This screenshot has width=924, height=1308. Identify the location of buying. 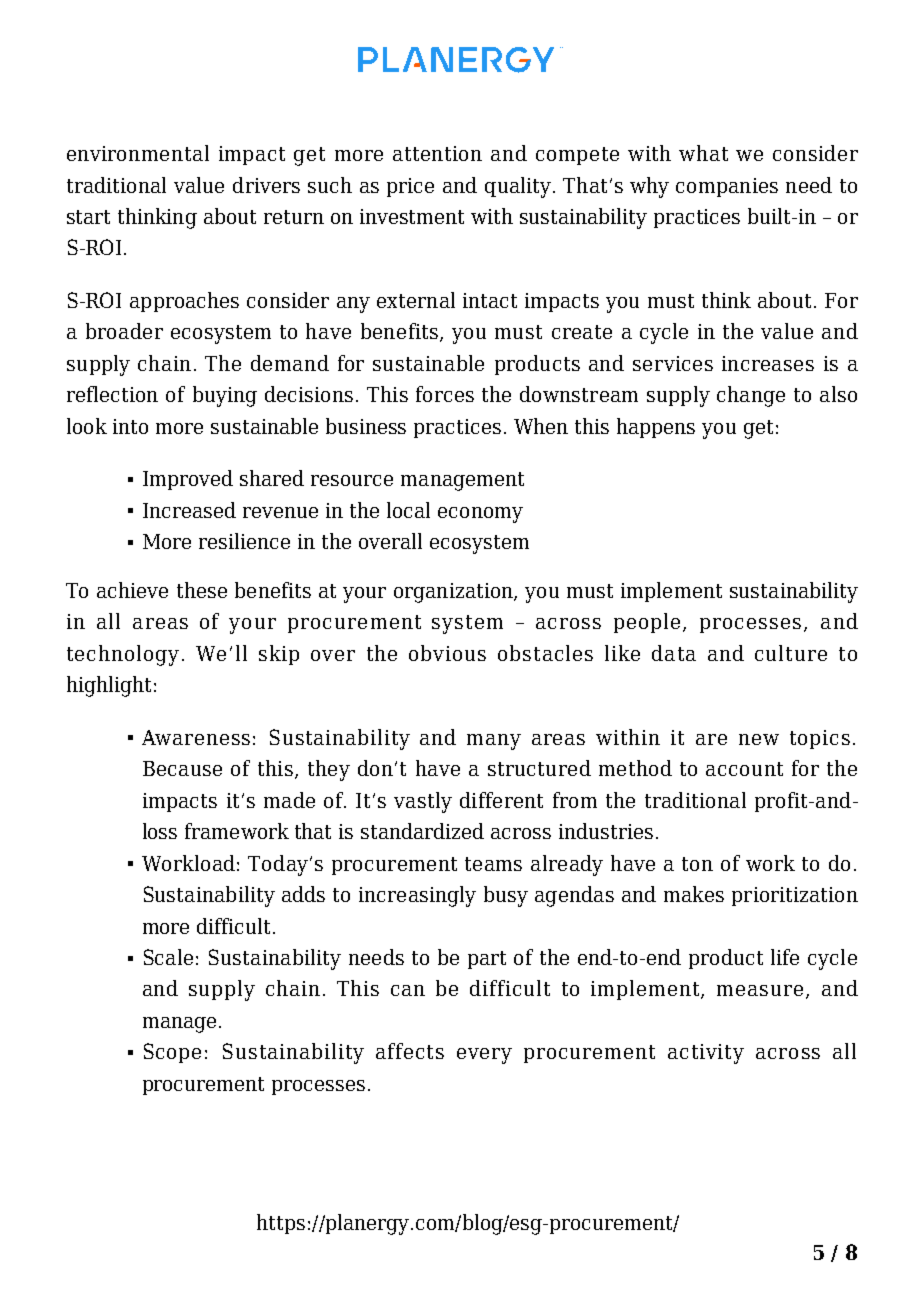
(225, 396).
